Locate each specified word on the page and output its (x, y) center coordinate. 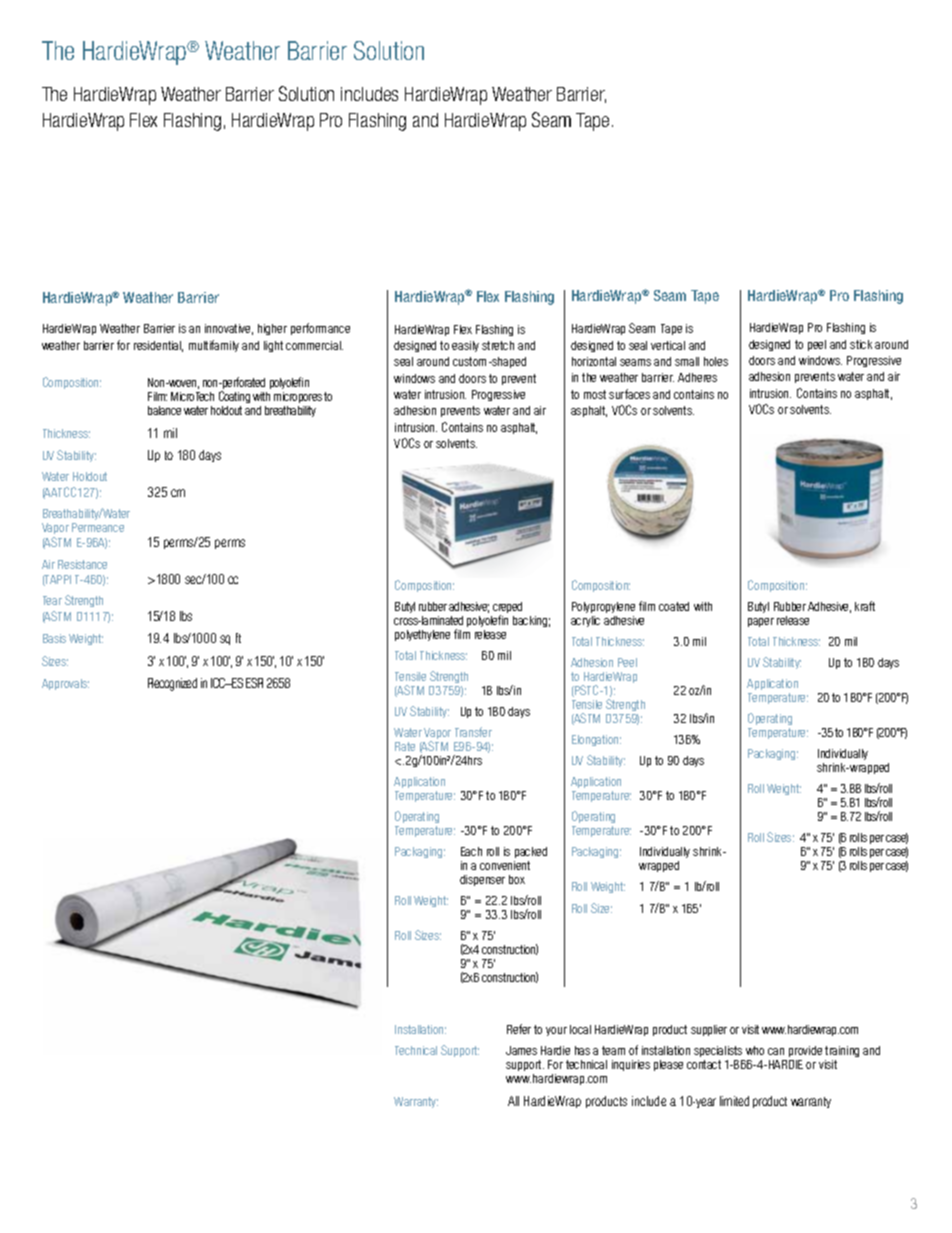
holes (716, 361)
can (776, 1051)
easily (465, 346)
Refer (519, 1029)
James (521, 1050)
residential (158, 346)
